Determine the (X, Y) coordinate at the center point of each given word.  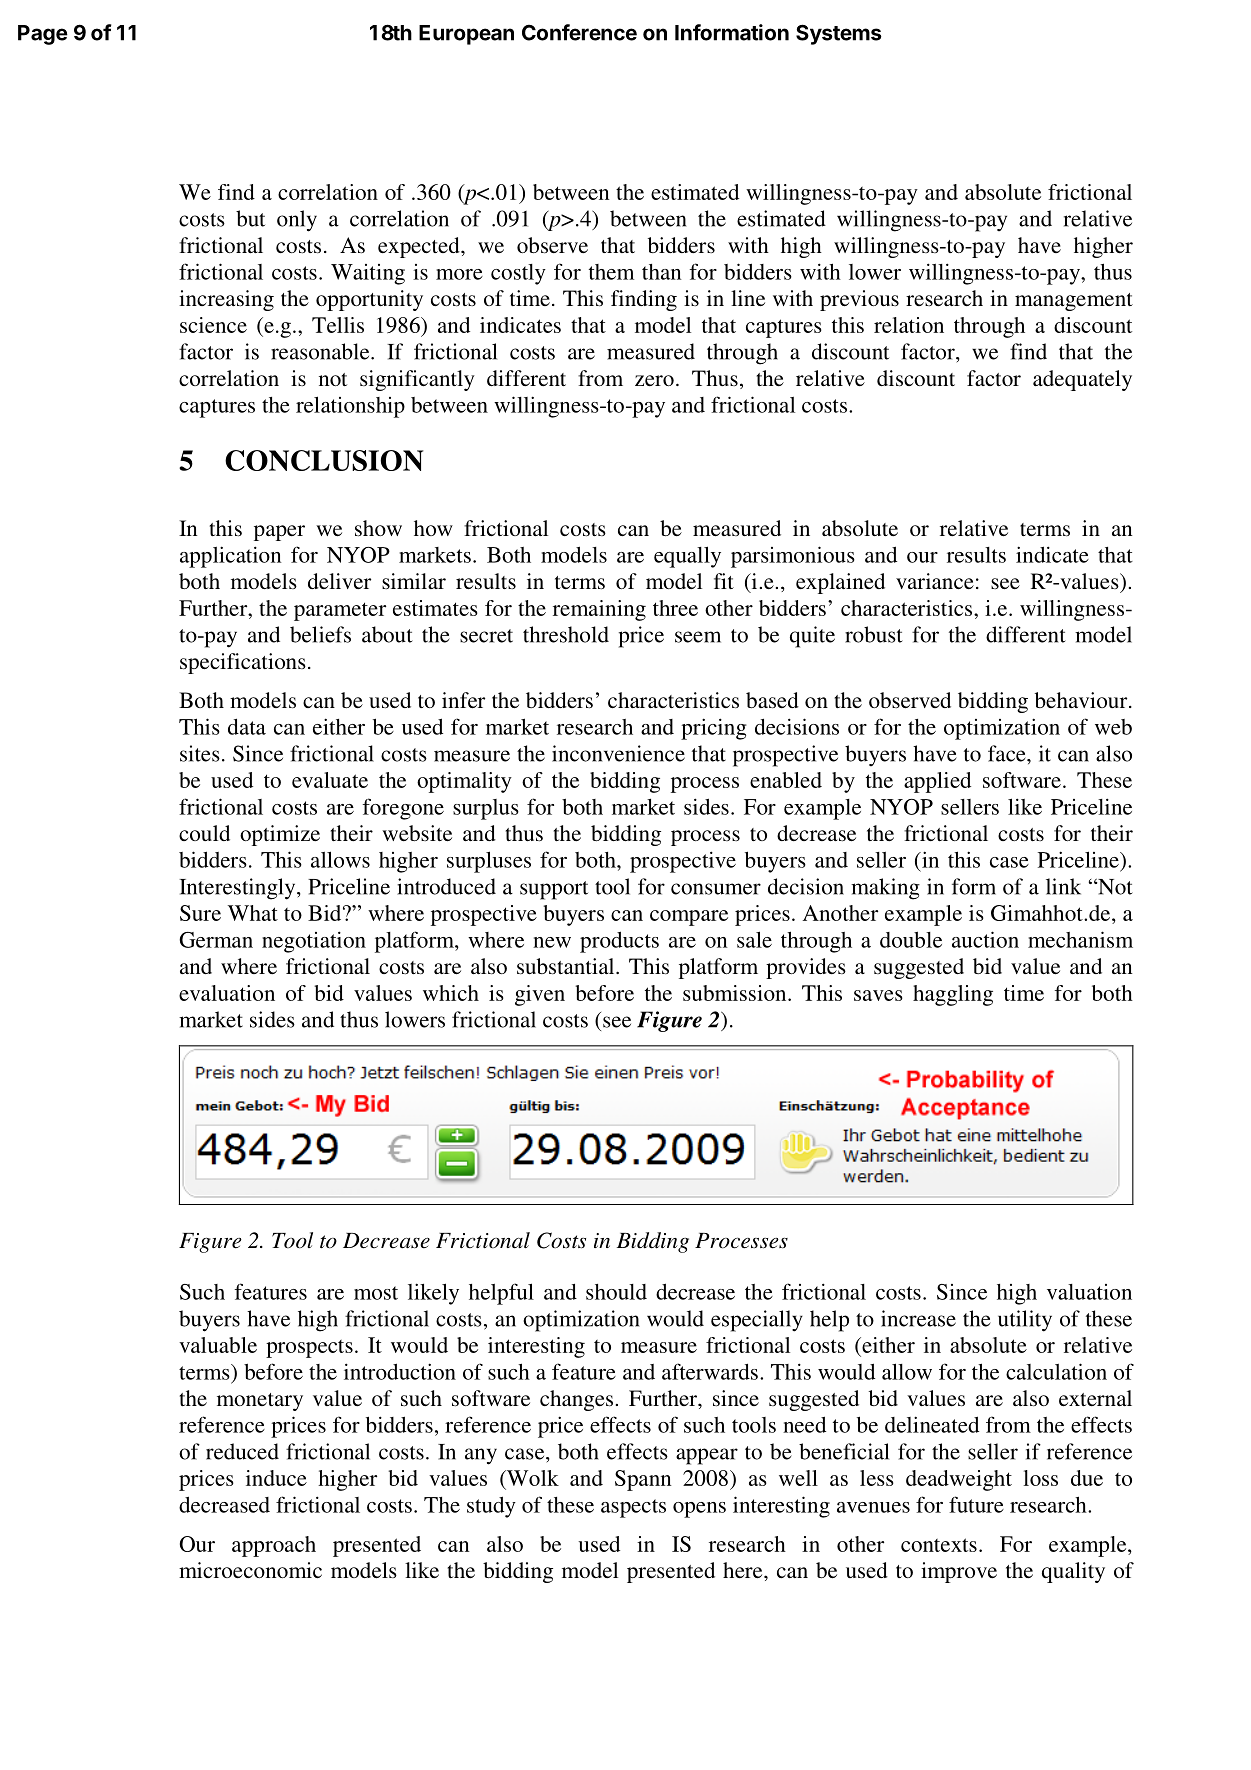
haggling (953, 995)
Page (43, 35)
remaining (599, 610)
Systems (839, 34)
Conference (579, 32)
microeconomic (250, 1570)
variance (935, 581)
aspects (633, 1508)
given (540, 995)
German (216, 940)
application (231, 557)
